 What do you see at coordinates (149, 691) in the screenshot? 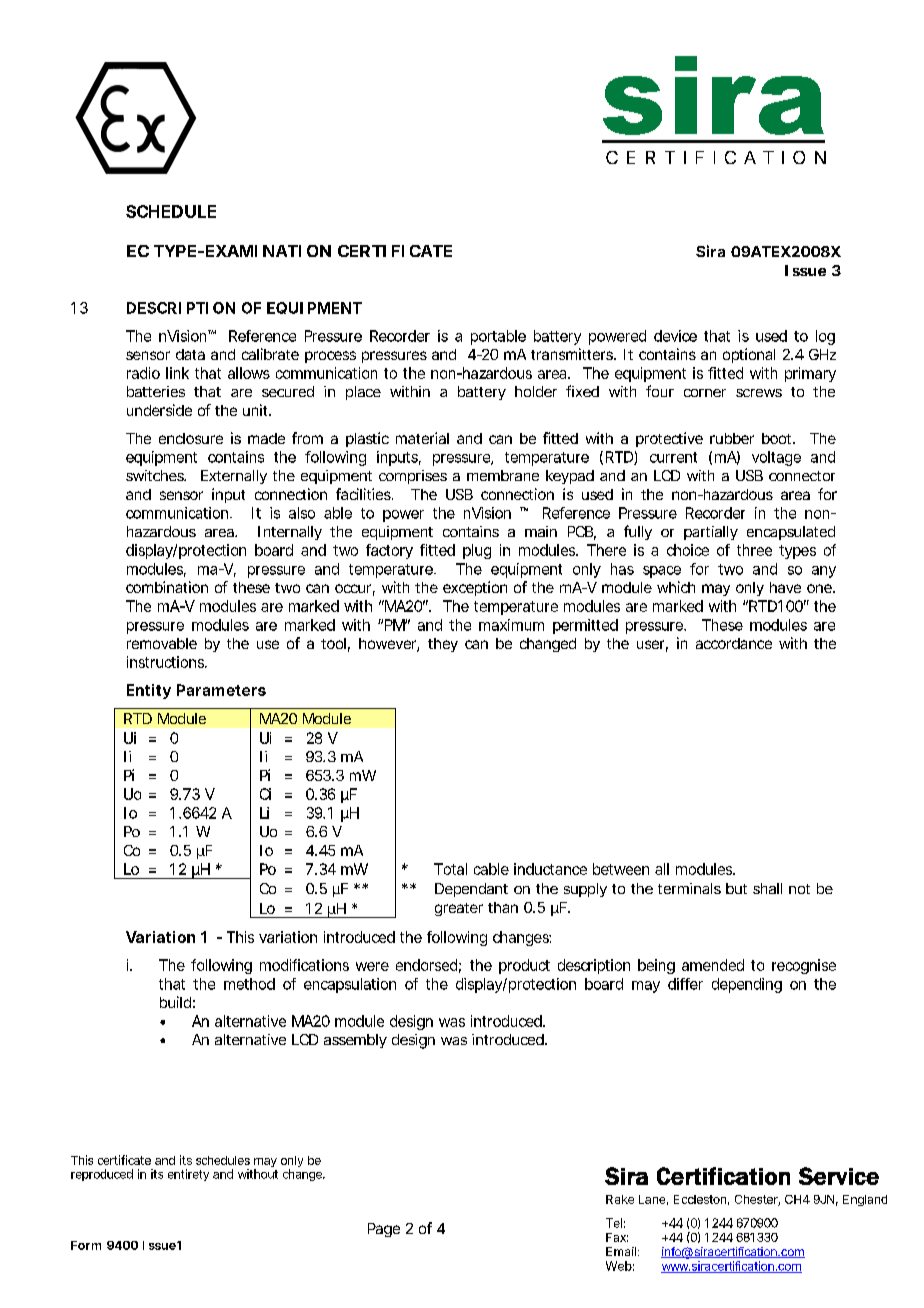
I see `Entity` at bounding box center [149, 691].
